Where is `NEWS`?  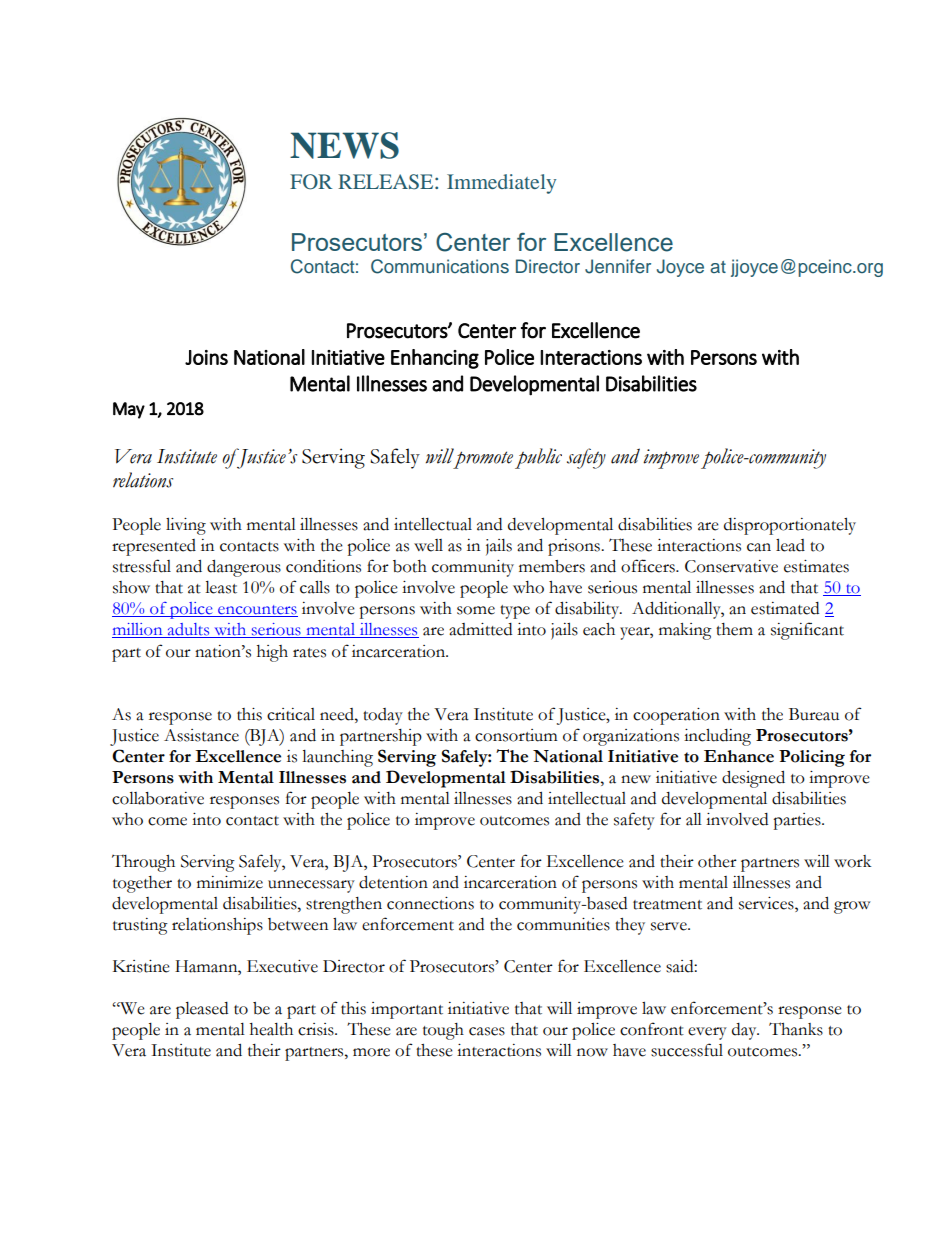
NEWS is located at coordinates (344, 145).
